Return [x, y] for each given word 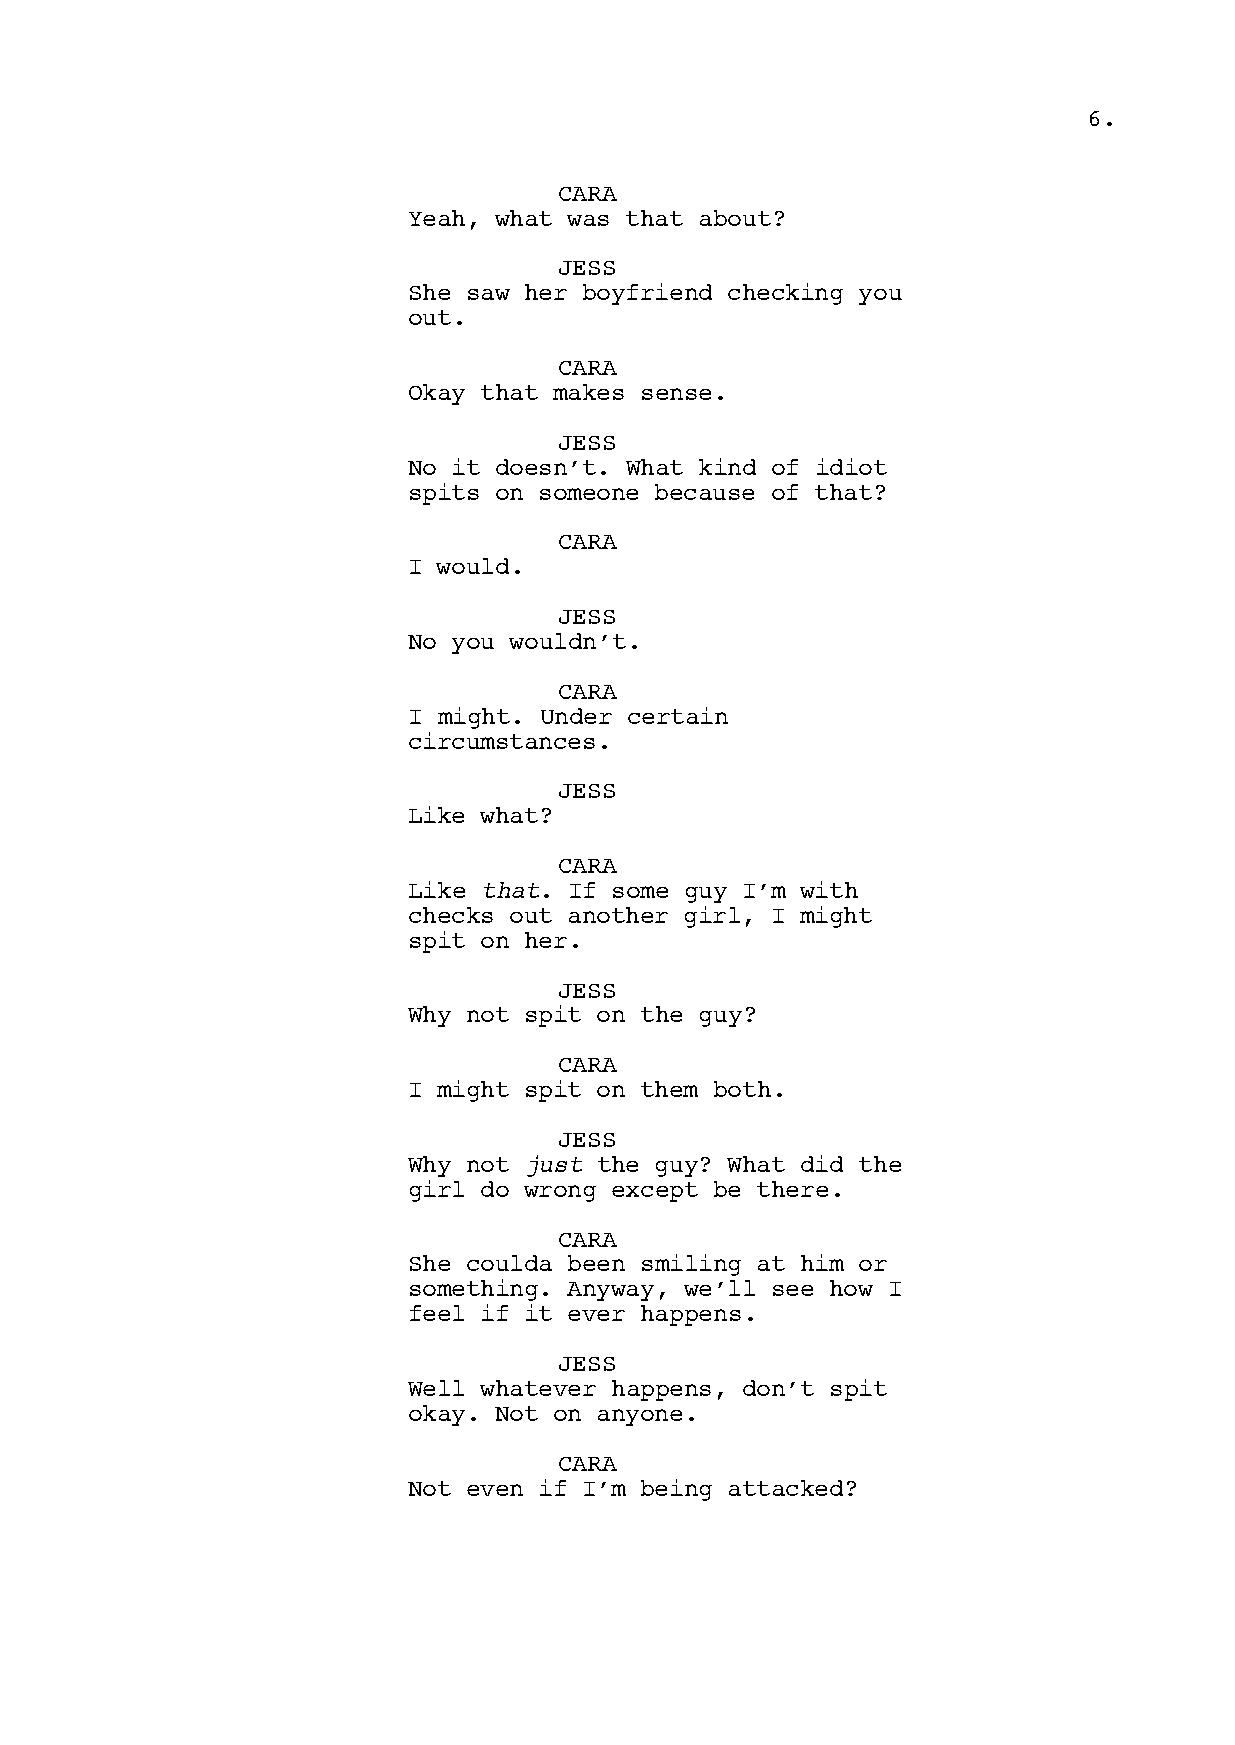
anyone [640, 1417]
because [704, 492]
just [554, 1166]
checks [451, 915]
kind [727, 466]
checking [785, 294]
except [655, 1192]
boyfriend [647, 294]
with [829, 889]
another [618, 915]
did [822, 1163]
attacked [786, 1488]
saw [489, 294]
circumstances [502, 740]
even [495, 1490]
